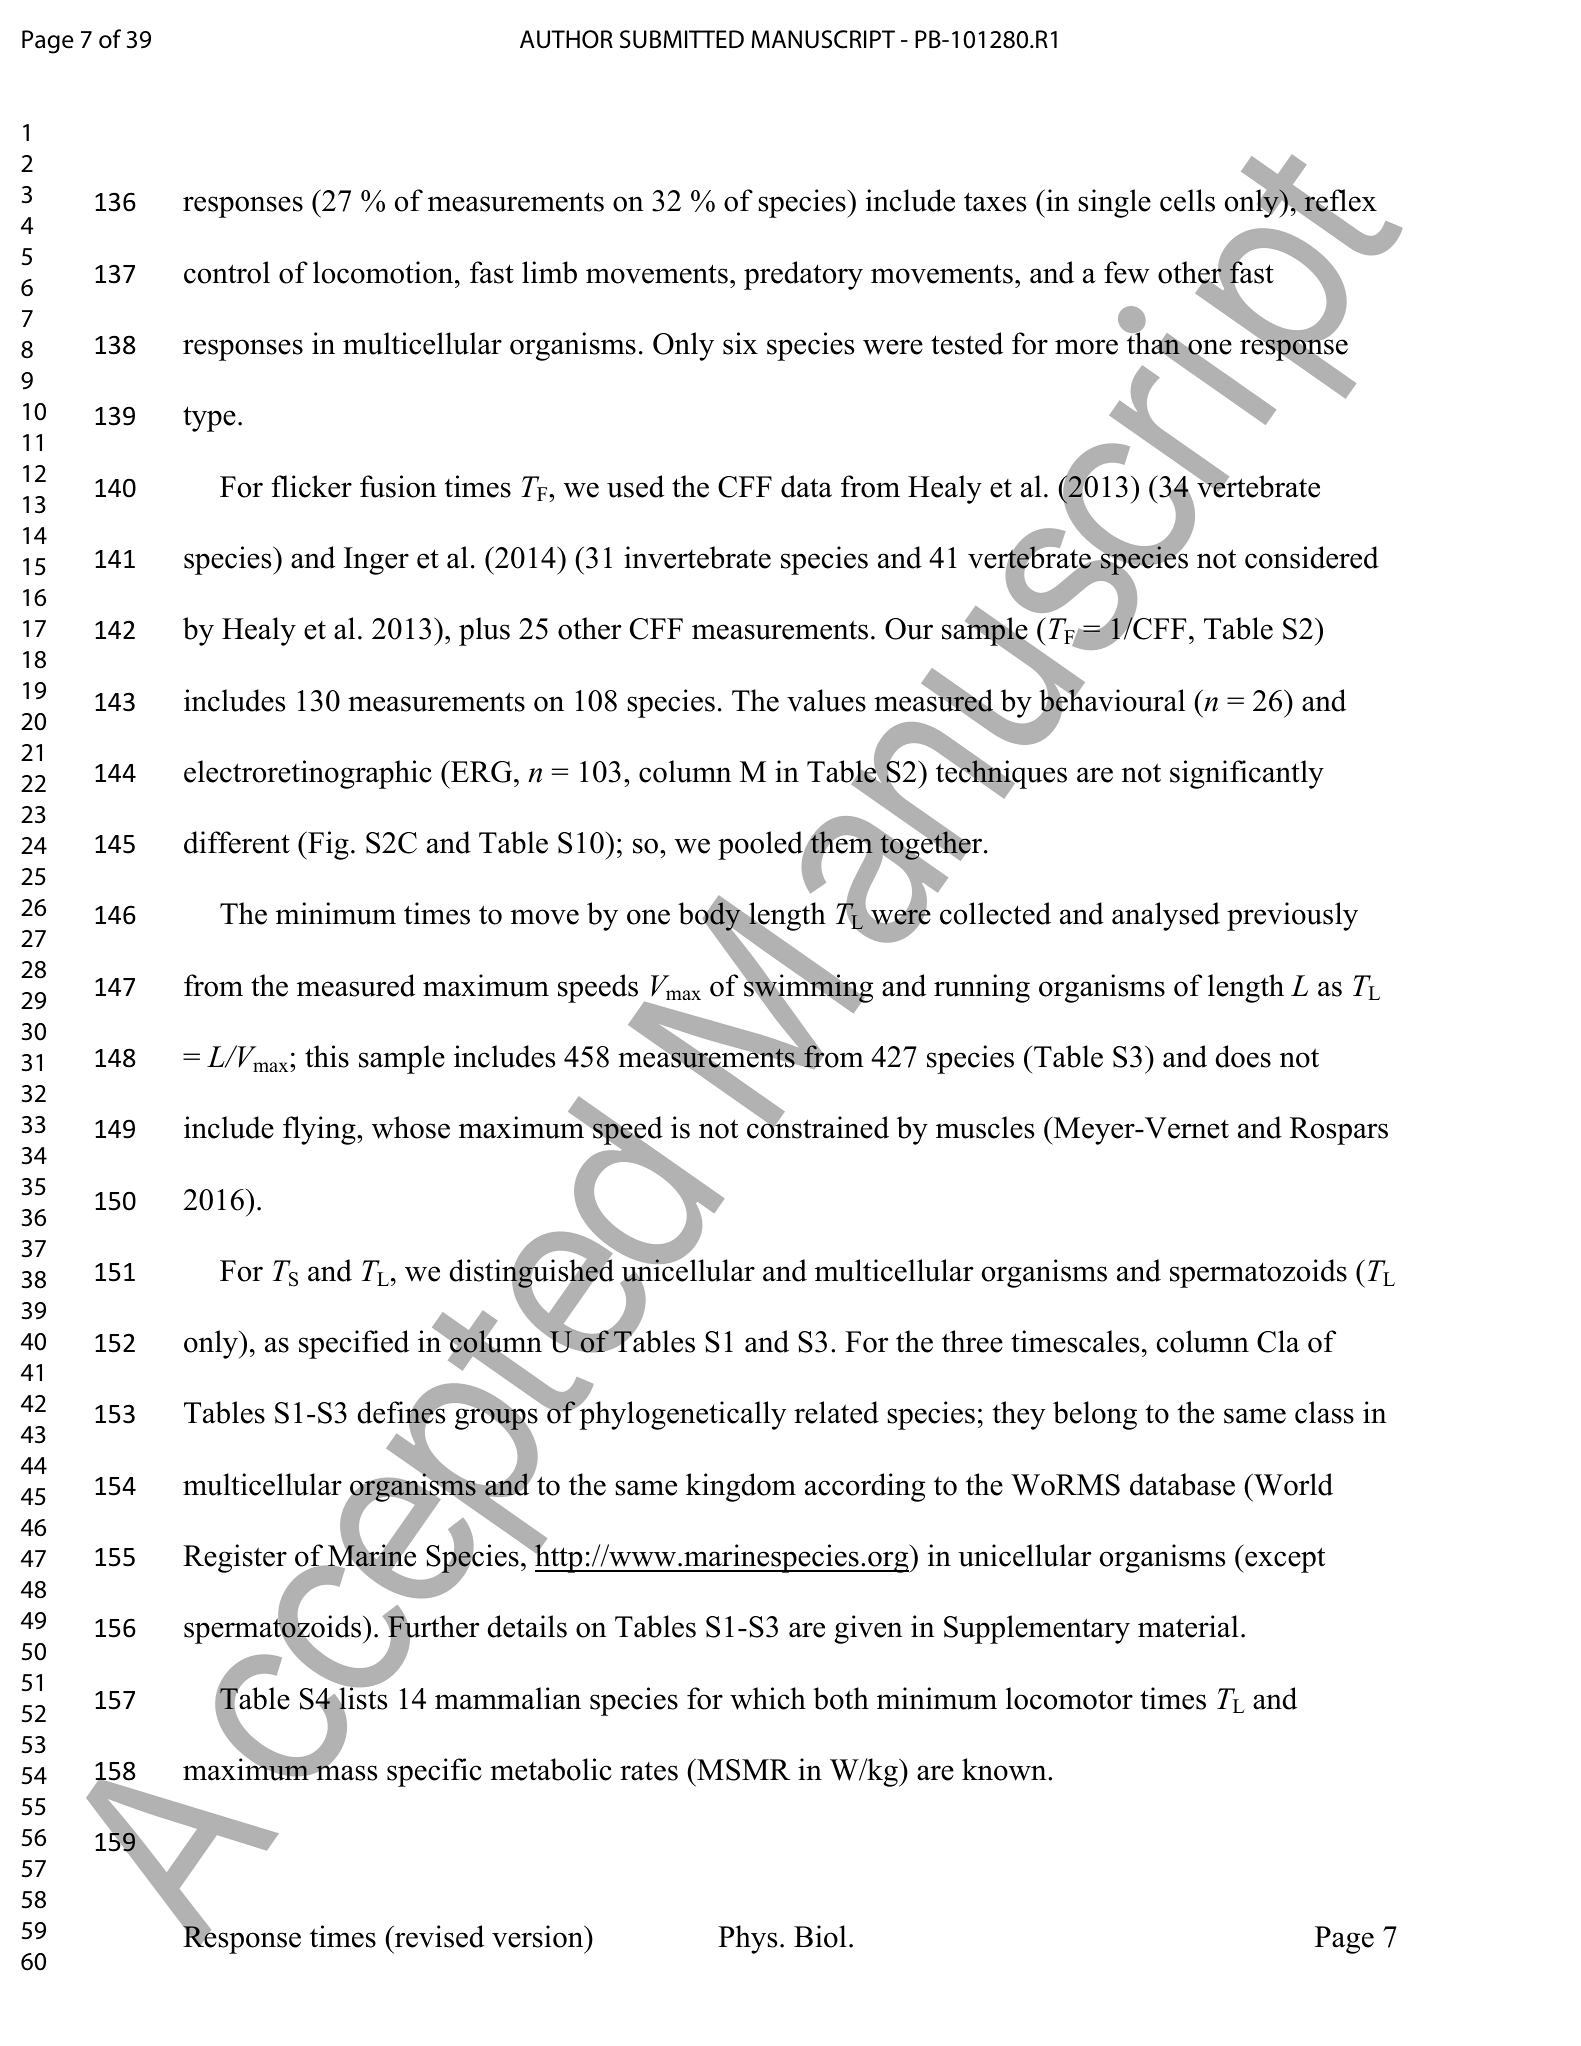  I want to click on Fig, so click(327, 845).
